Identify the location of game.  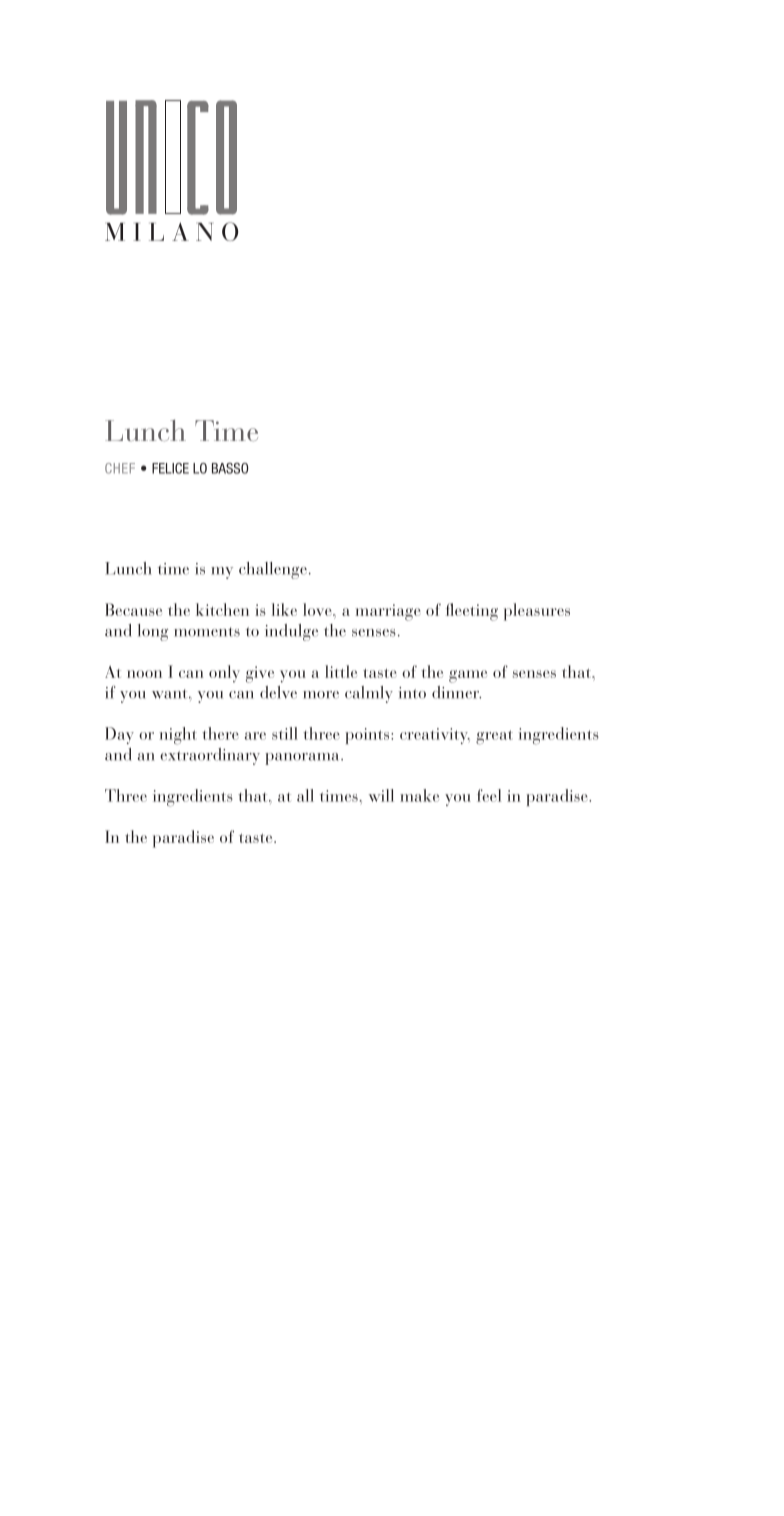
(468, 676).
